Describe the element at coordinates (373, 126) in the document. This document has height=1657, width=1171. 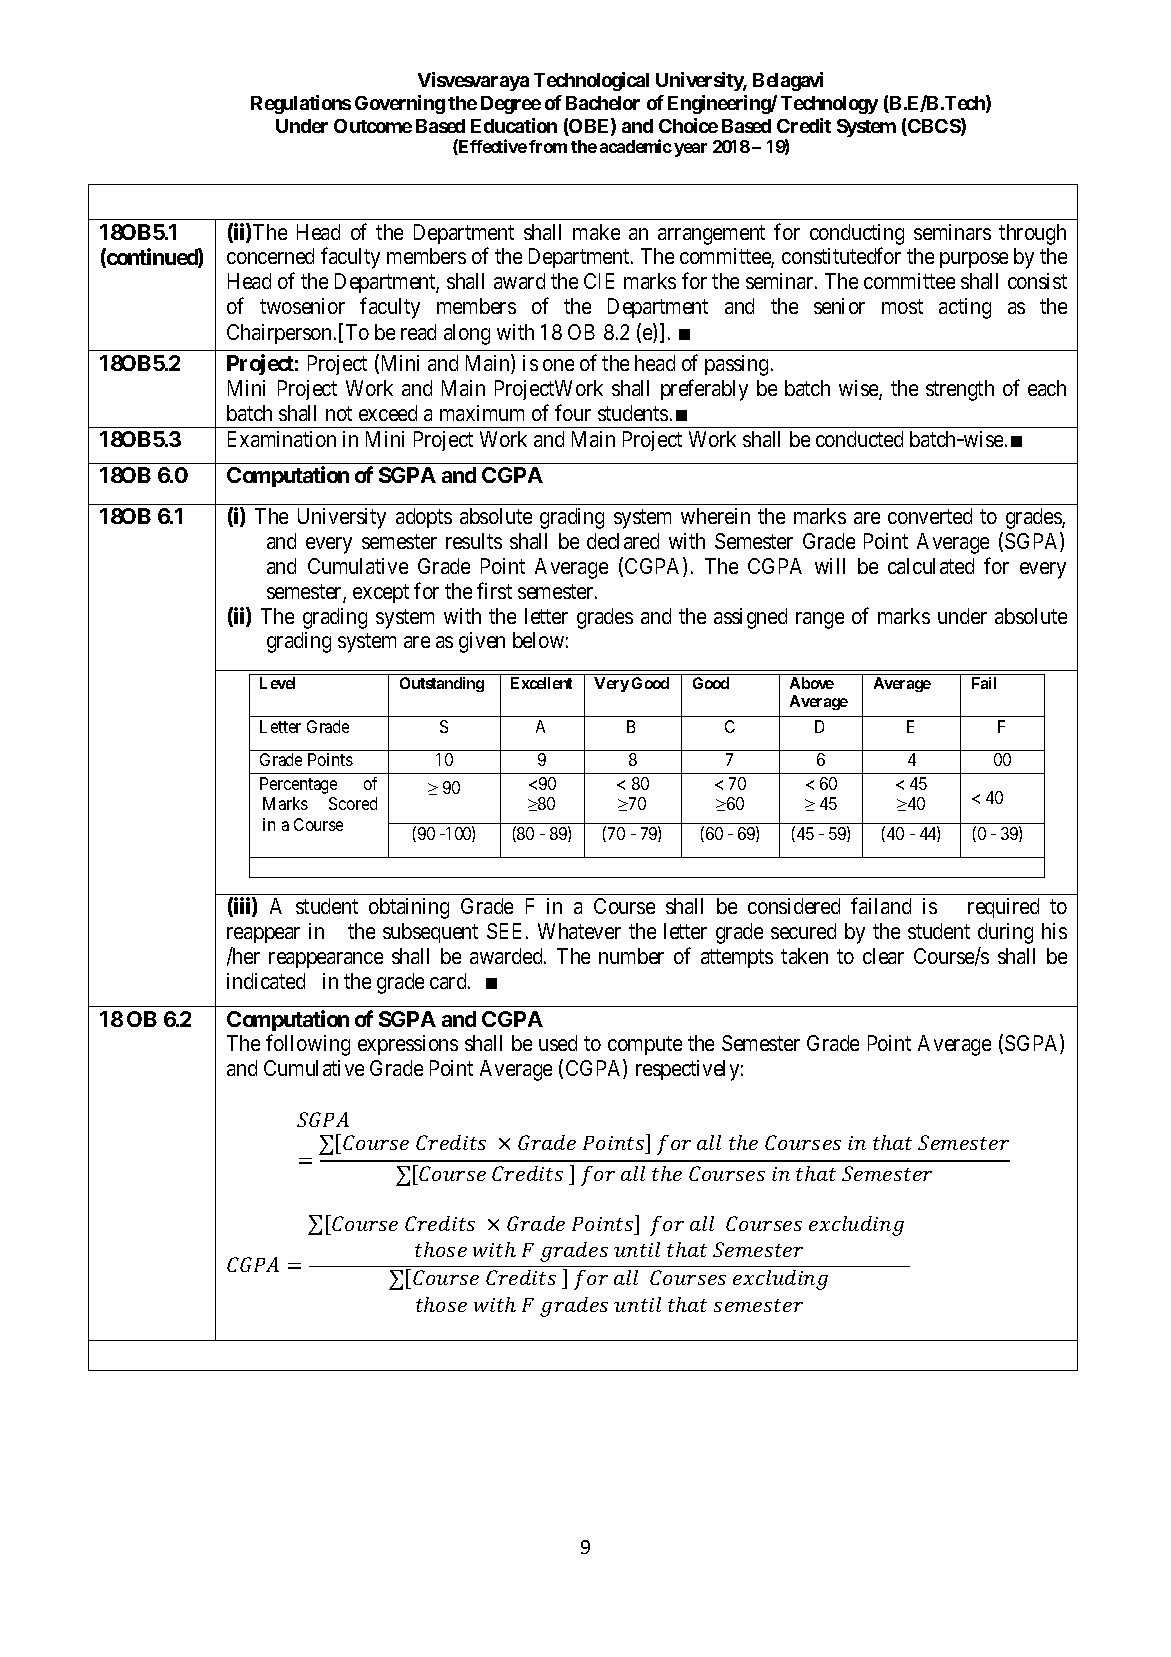
I see `Outcome` at that location.
